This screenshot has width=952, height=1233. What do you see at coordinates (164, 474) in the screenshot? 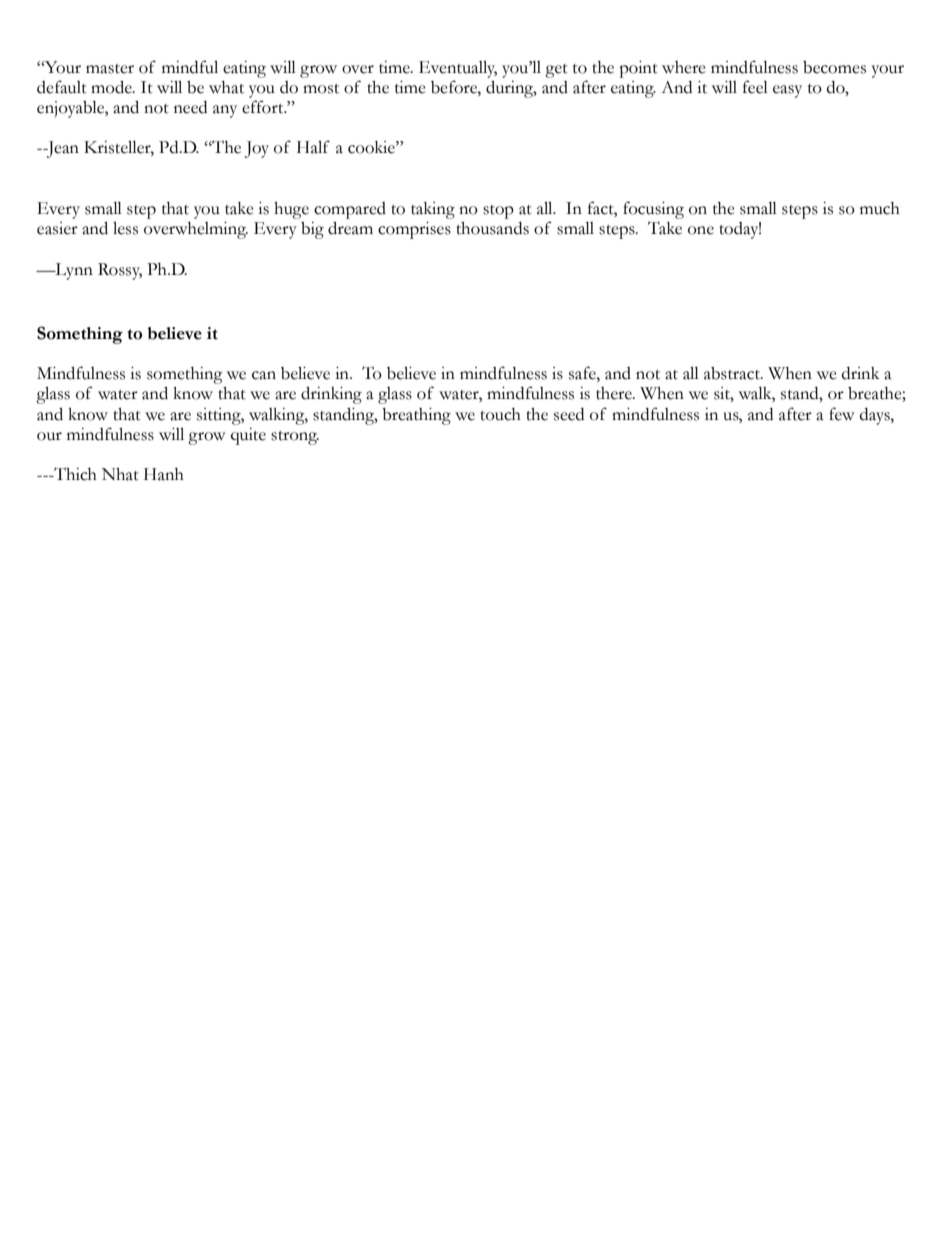
I see `Hanh` at bounding box center [164, 474].
